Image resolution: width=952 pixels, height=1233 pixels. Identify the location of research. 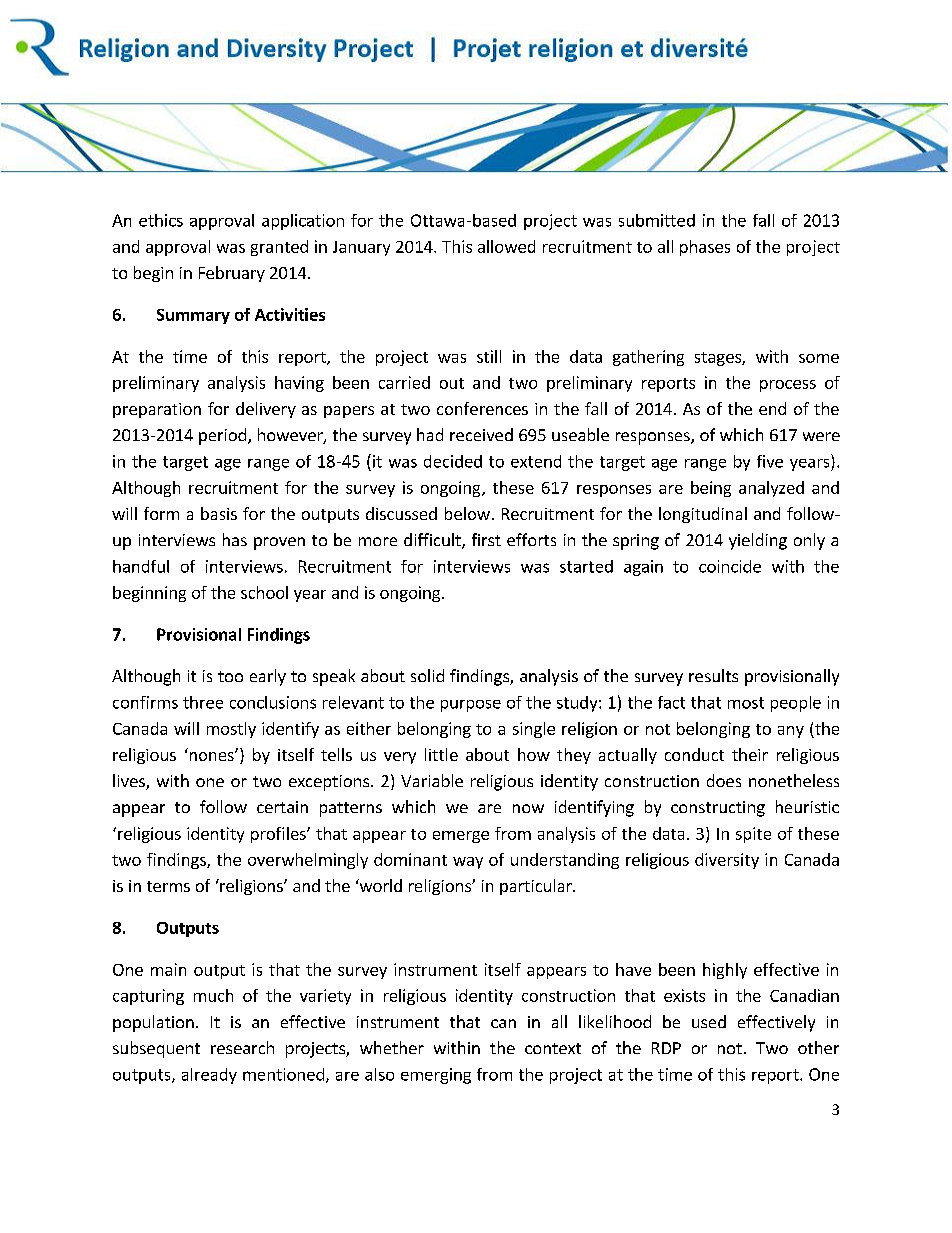
(242, 1047).
